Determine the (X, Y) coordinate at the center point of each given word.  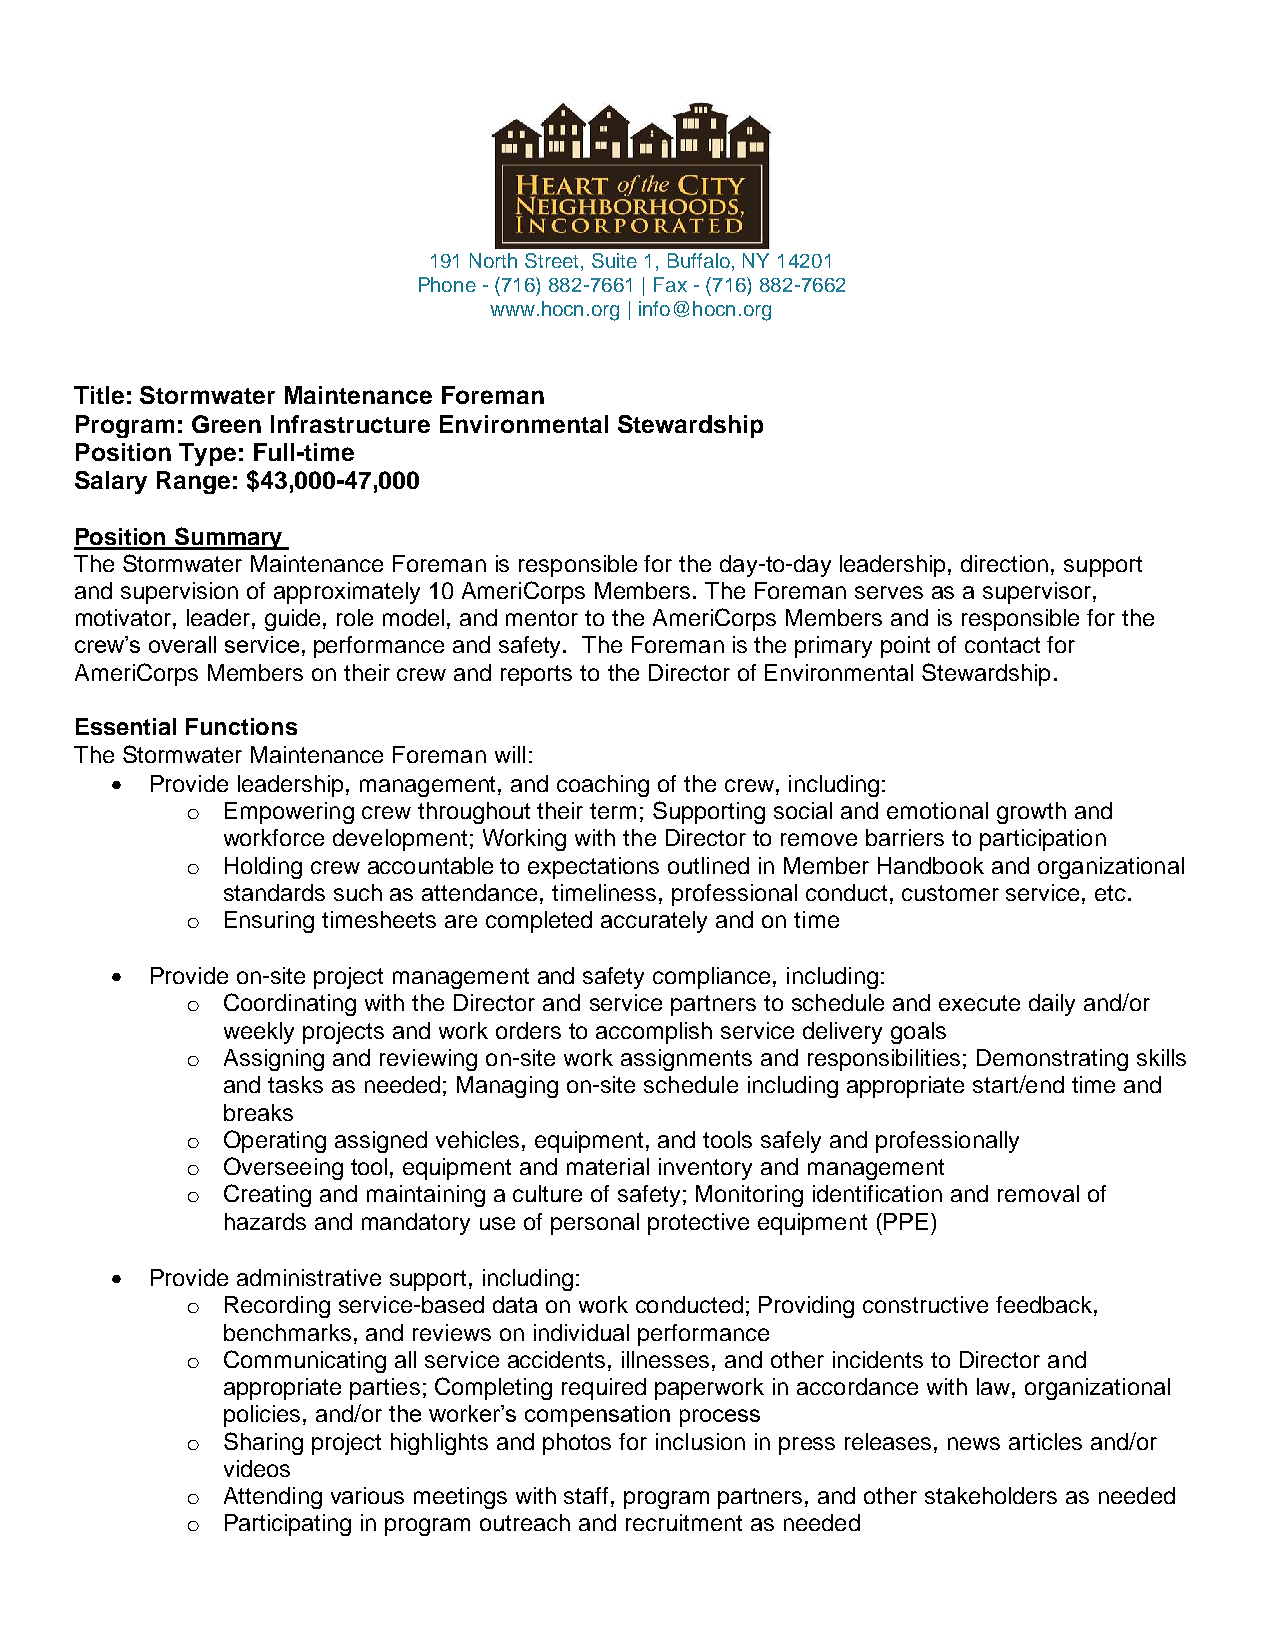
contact (1002, 645)
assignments (686, 1060)
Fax (670, 284)
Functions (241, 726)
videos (257, 1468)
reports (536, 675)
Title (99, 395)
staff (586, 1495)
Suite (614, 260)
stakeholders (991, 1495)
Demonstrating (1052, 1060)
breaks (258, 1112)
